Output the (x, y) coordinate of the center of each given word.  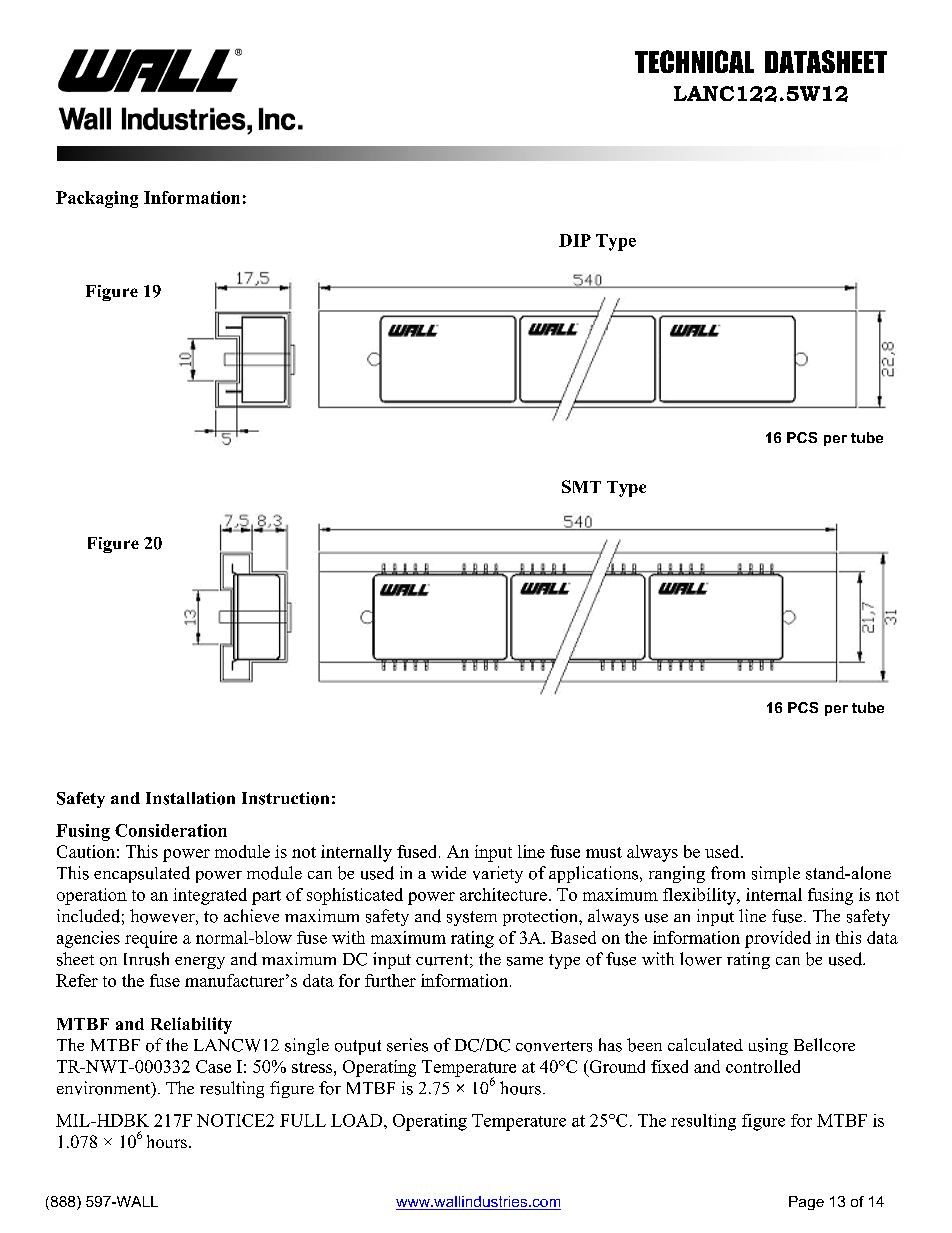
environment (105, 1089)
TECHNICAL (694, 61)
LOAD (358, 1120)
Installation (190, 798)
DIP (575, 240)
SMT (581, 486)
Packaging (97, 199)
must (604, 852)
